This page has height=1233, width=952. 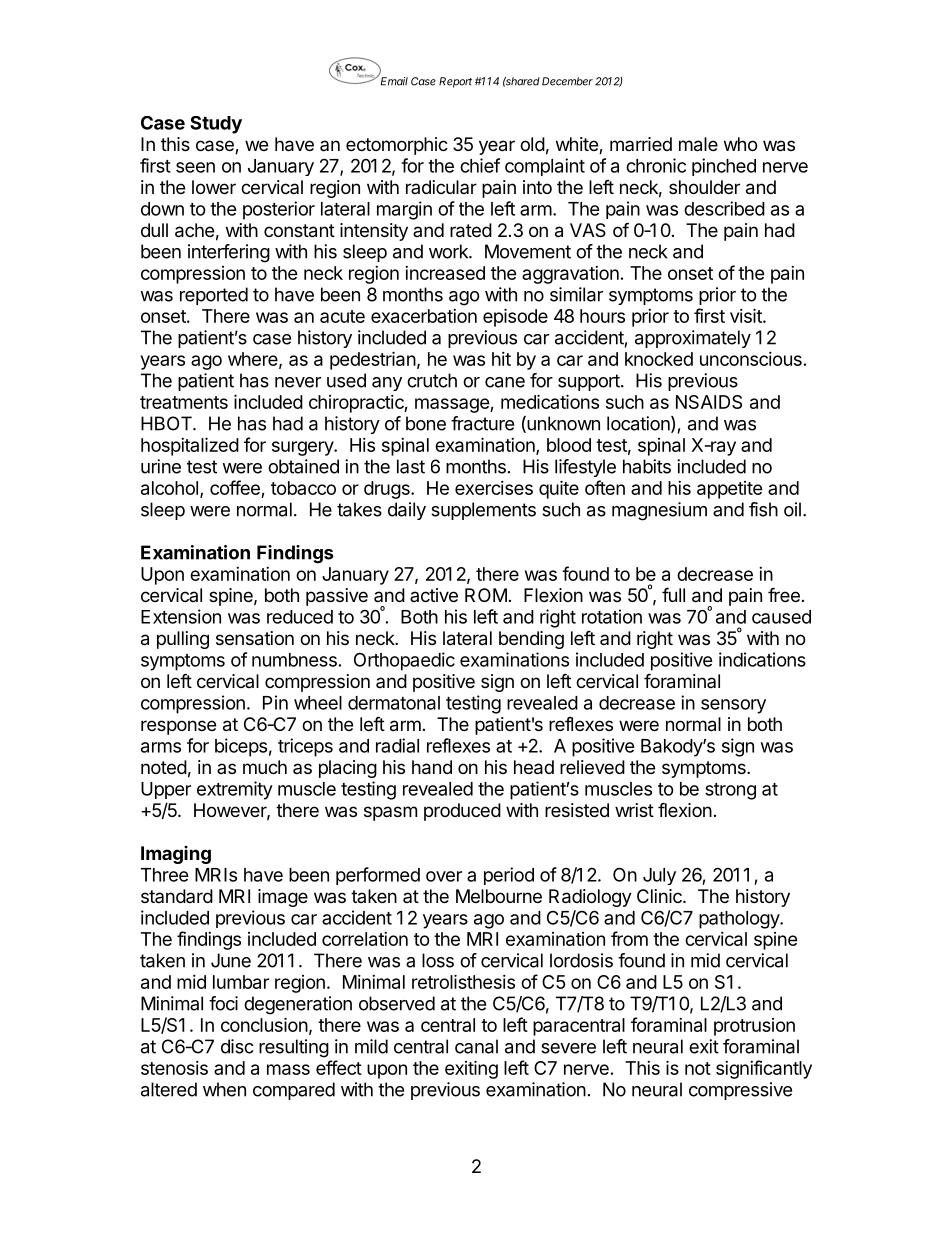 I want to click on chief, so click(x=480, y=165).
